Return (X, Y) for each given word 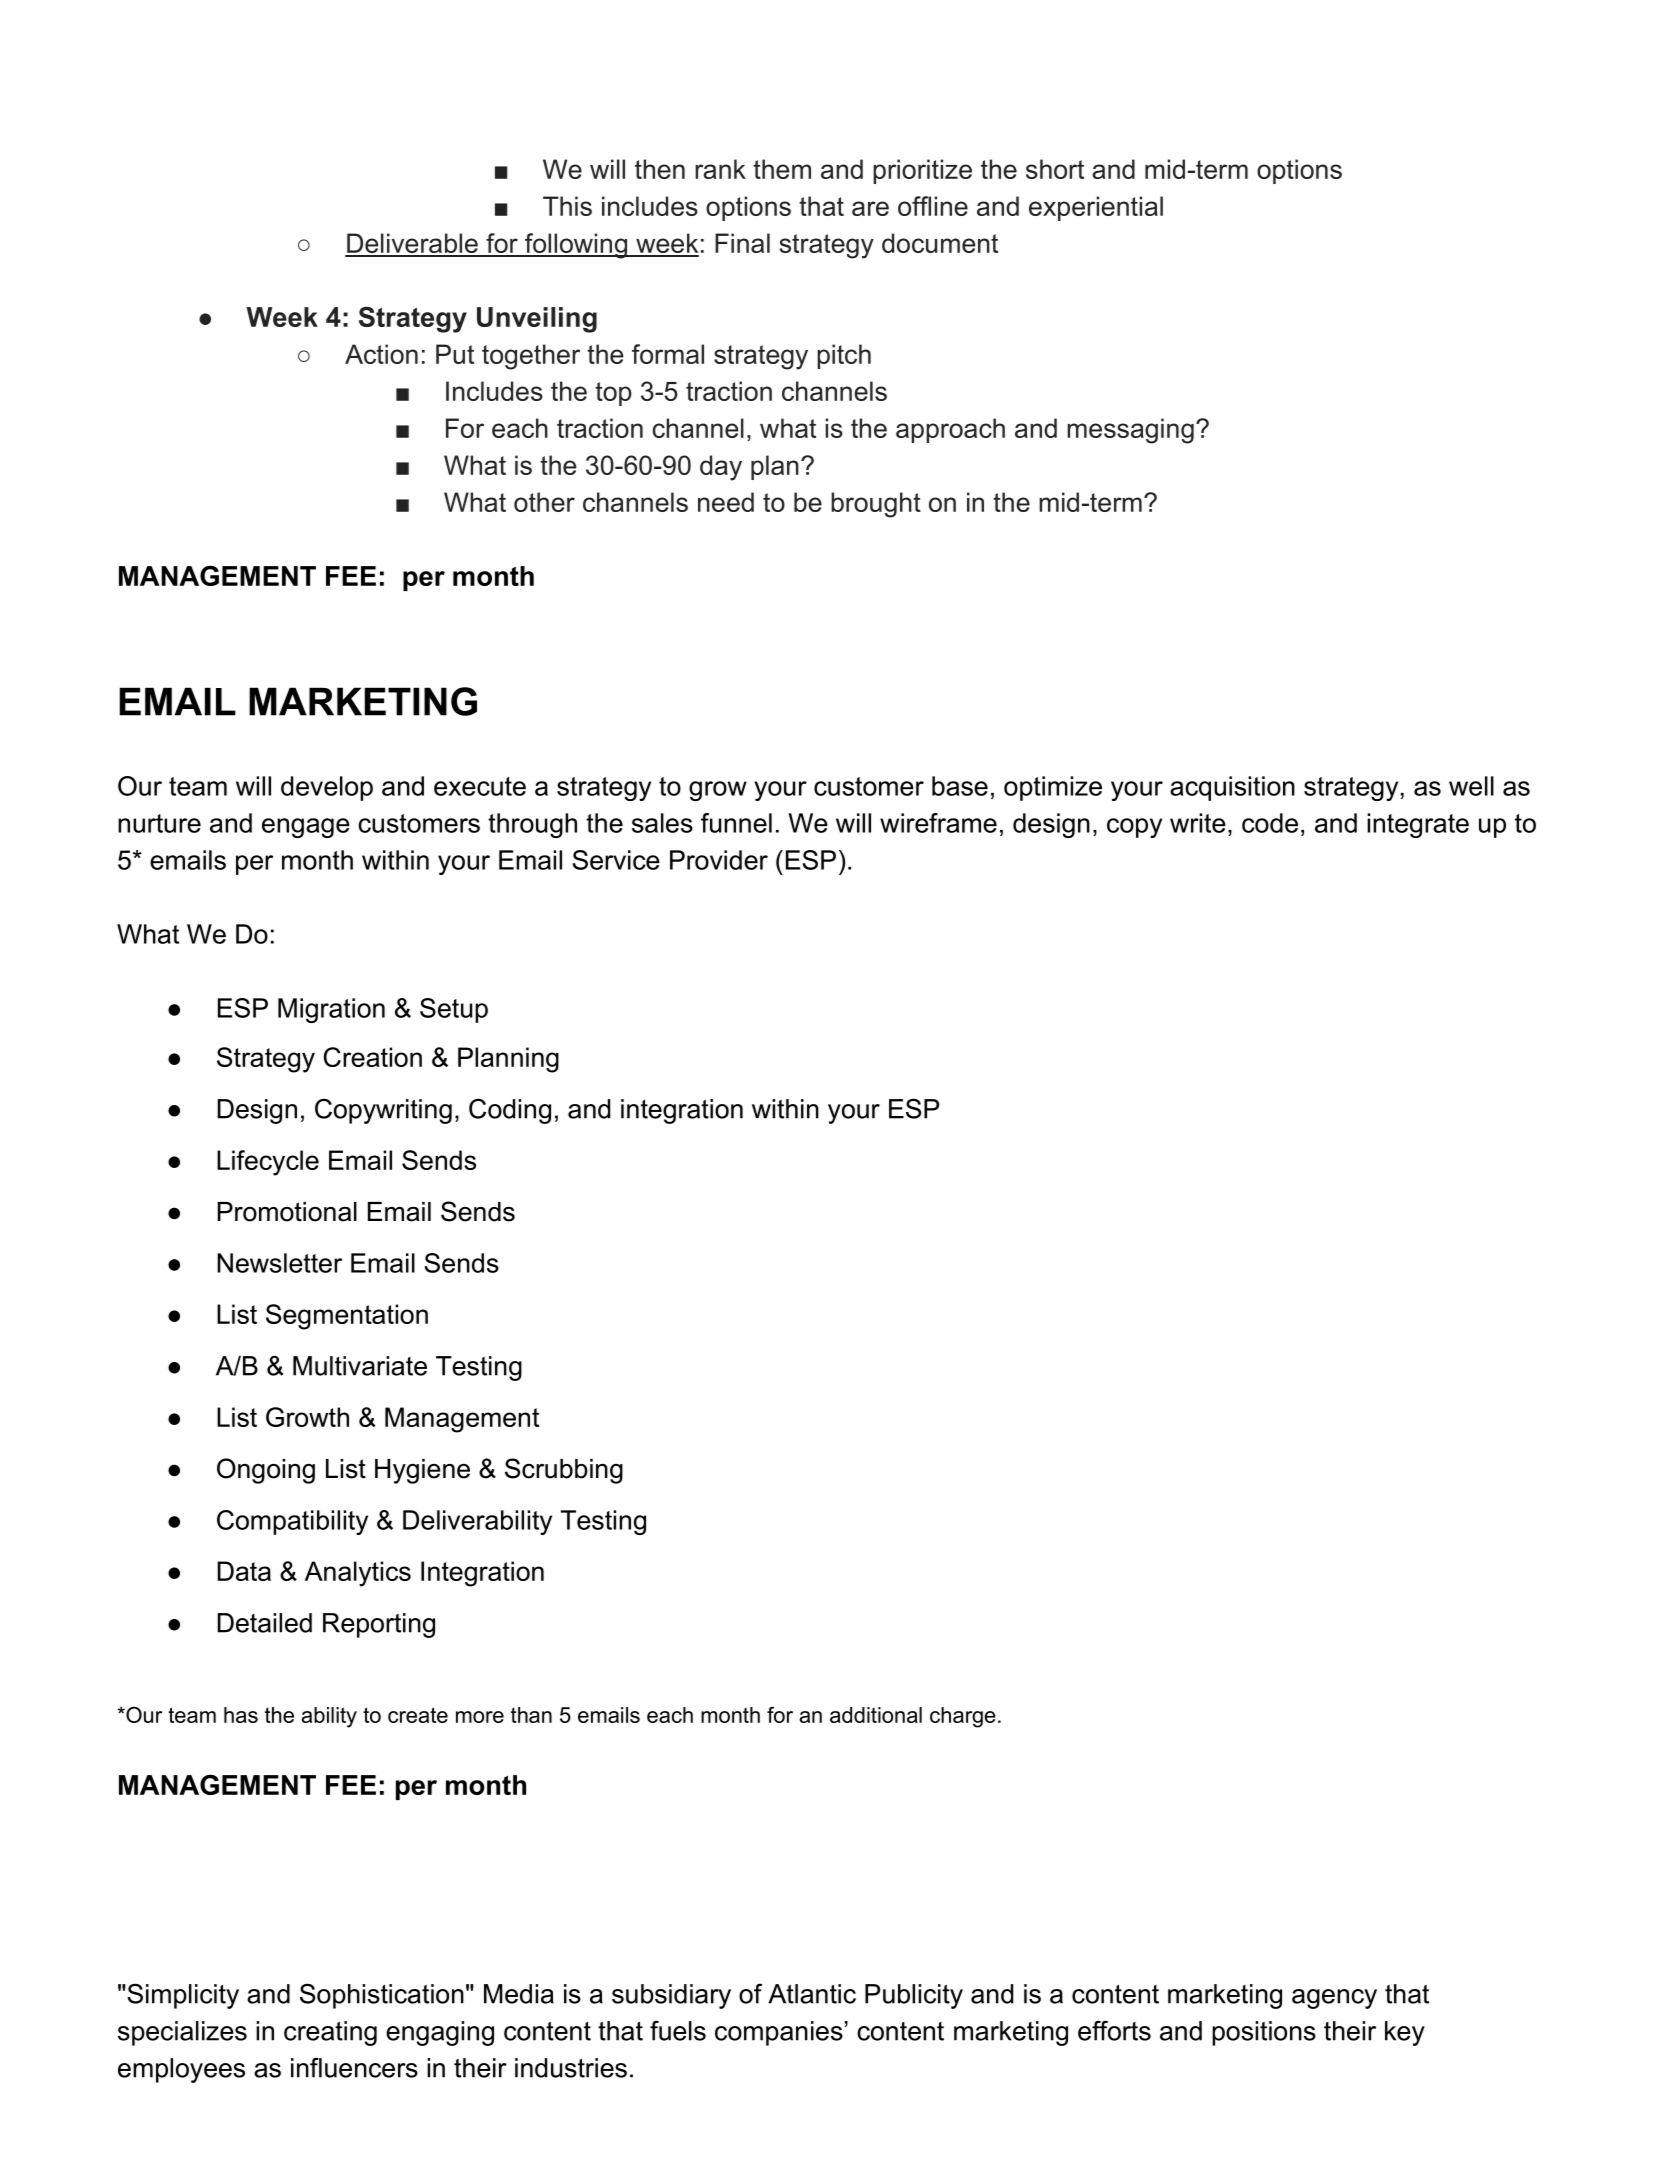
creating (330, 2033)
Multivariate (360, 1366)
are (870, 208)
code (1270, 823)
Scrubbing (564, 1471)
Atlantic (812, 1994)
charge (963, 1717)
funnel (736, 823)
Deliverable (412, 244)
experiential (1096, 208)
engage (306, 828)
